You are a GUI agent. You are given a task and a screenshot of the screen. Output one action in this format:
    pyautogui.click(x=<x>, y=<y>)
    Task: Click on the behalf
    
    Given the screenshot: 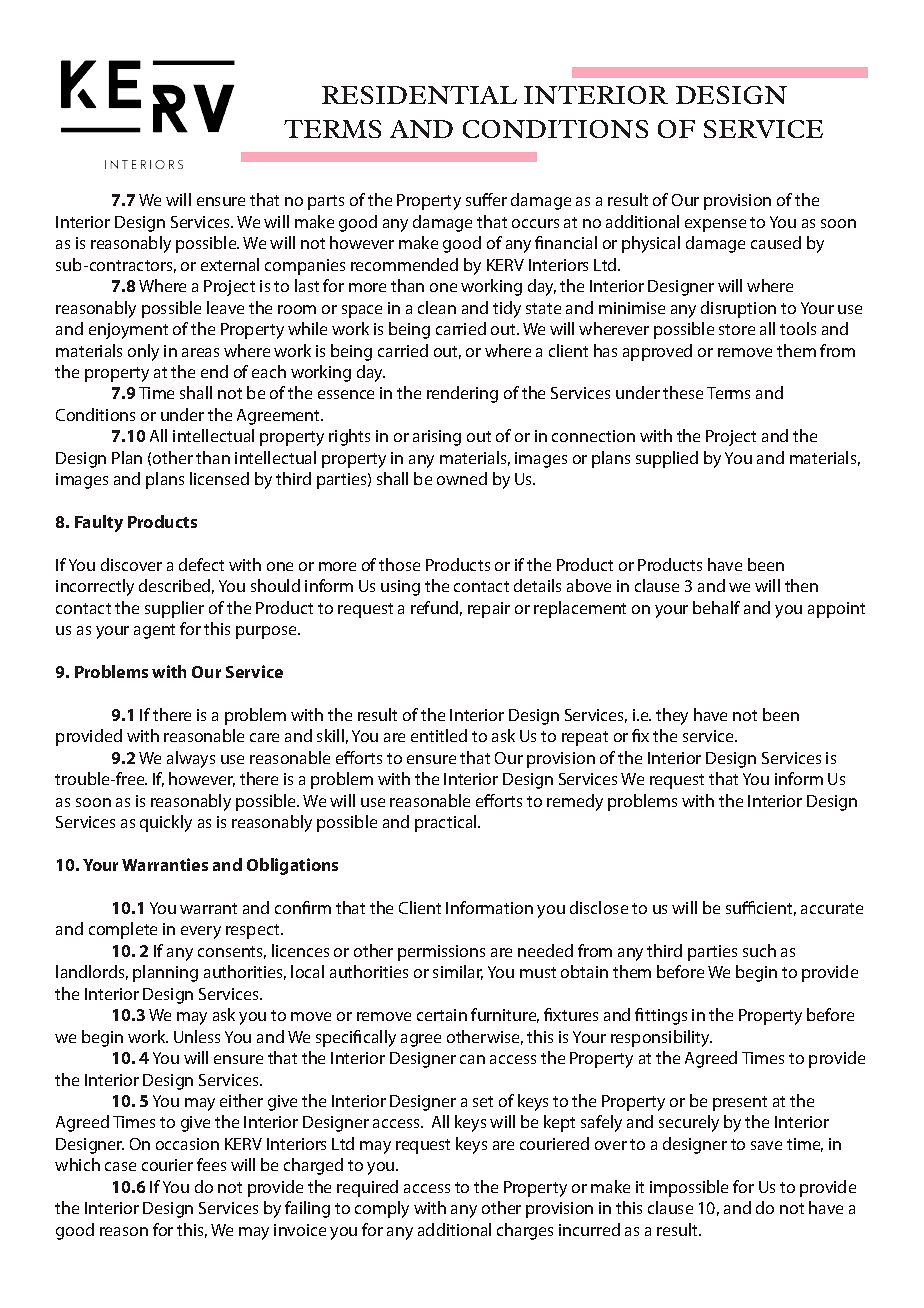 What is the action you would take?
    pyautogui.click(x=716, y=607)
